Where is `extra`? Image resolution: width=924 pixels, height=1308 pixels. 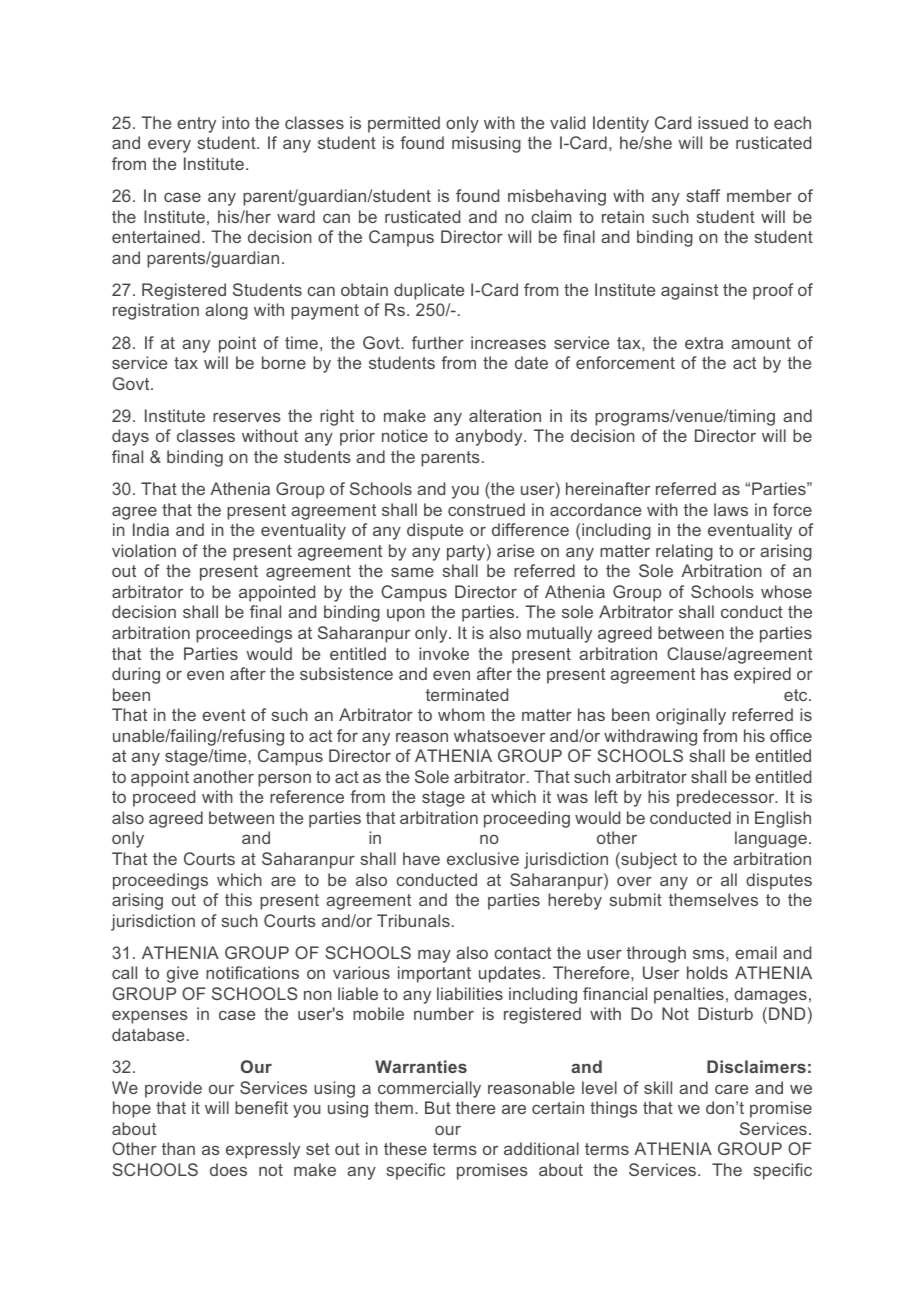 extra is located at coordinates (704, 343).
